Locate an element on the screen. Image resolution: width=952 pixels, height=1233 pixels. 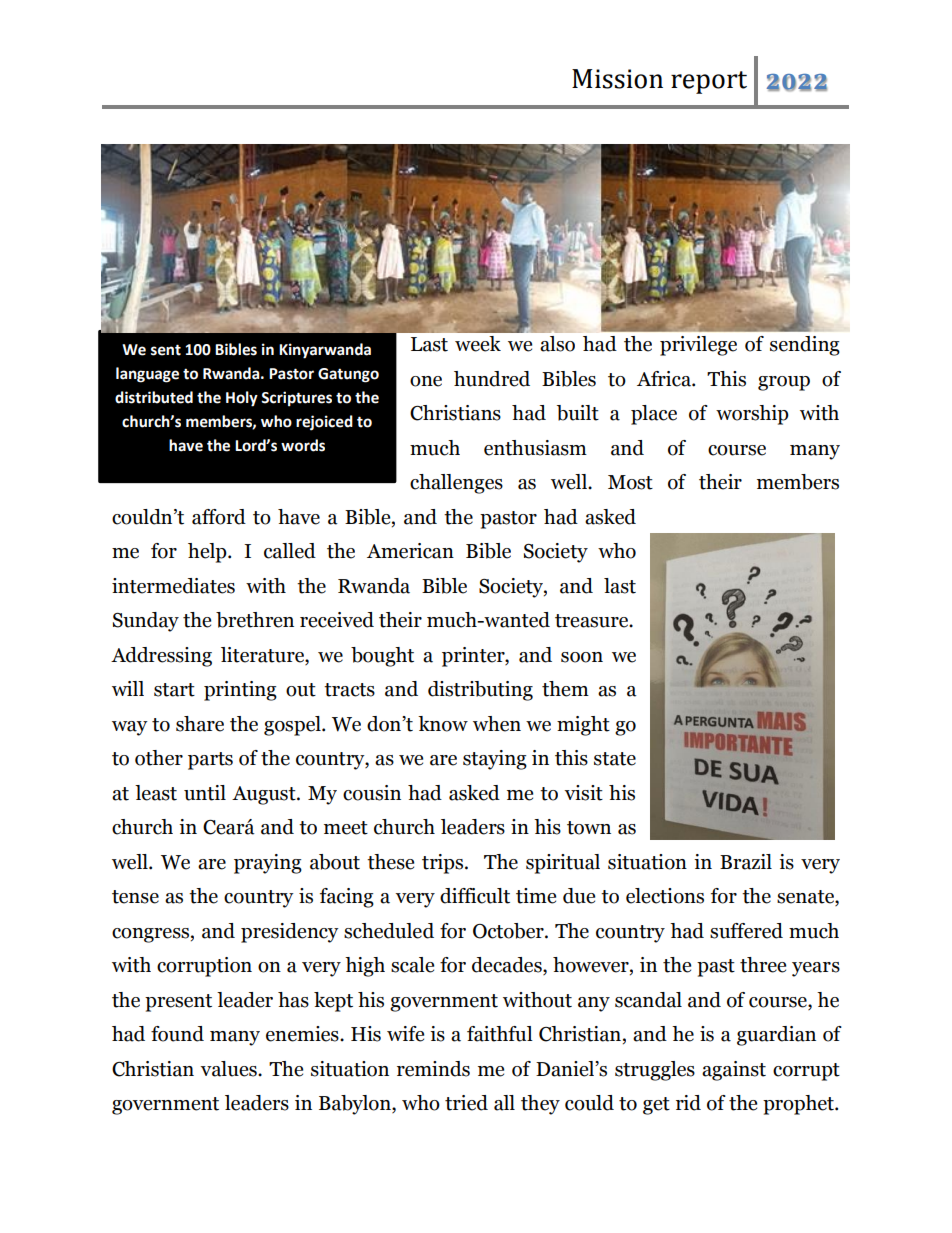
soon is located at coordinates (582, 657).
